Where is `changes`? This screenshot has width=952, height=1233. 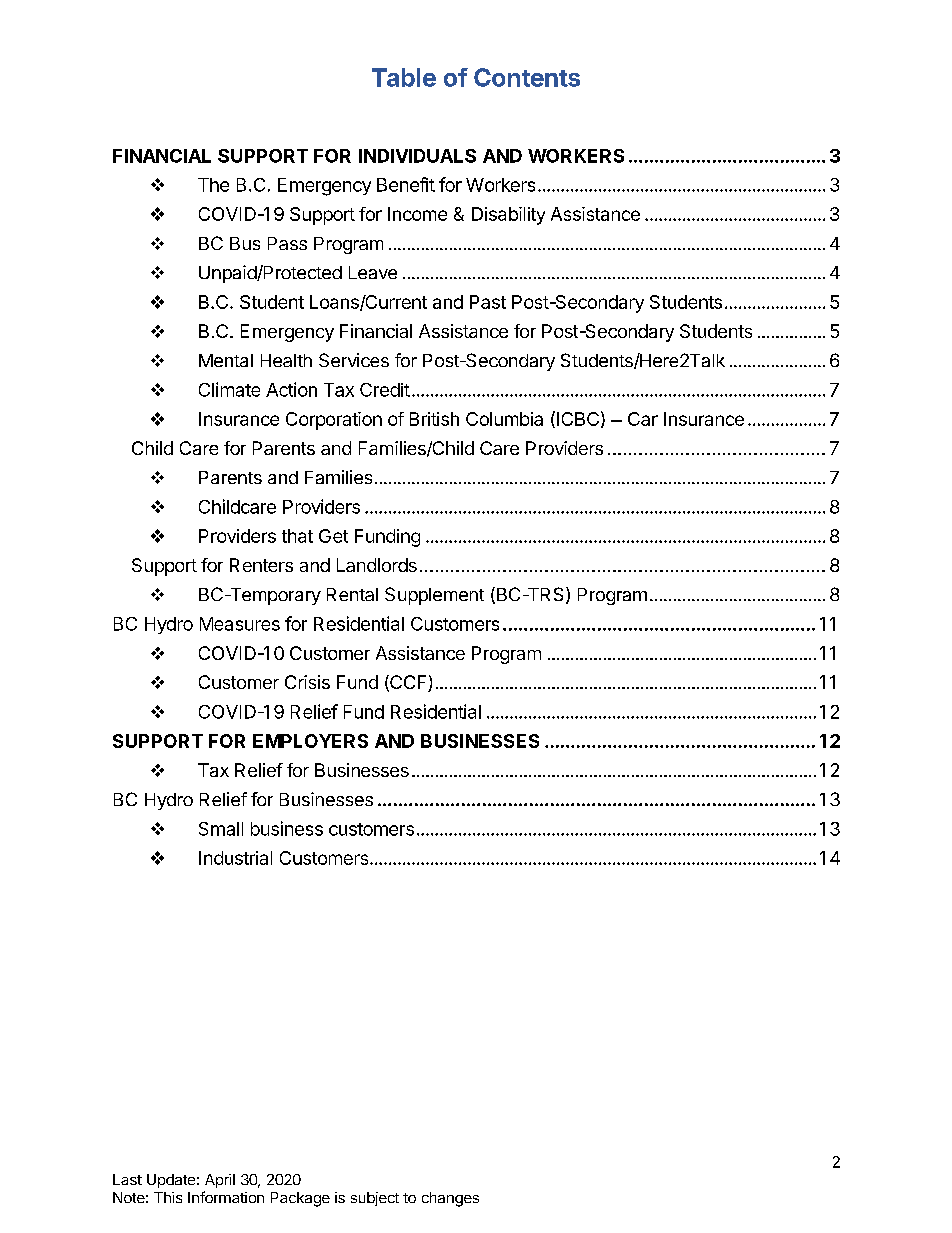 changes is located at coordinates (450, 1199).
